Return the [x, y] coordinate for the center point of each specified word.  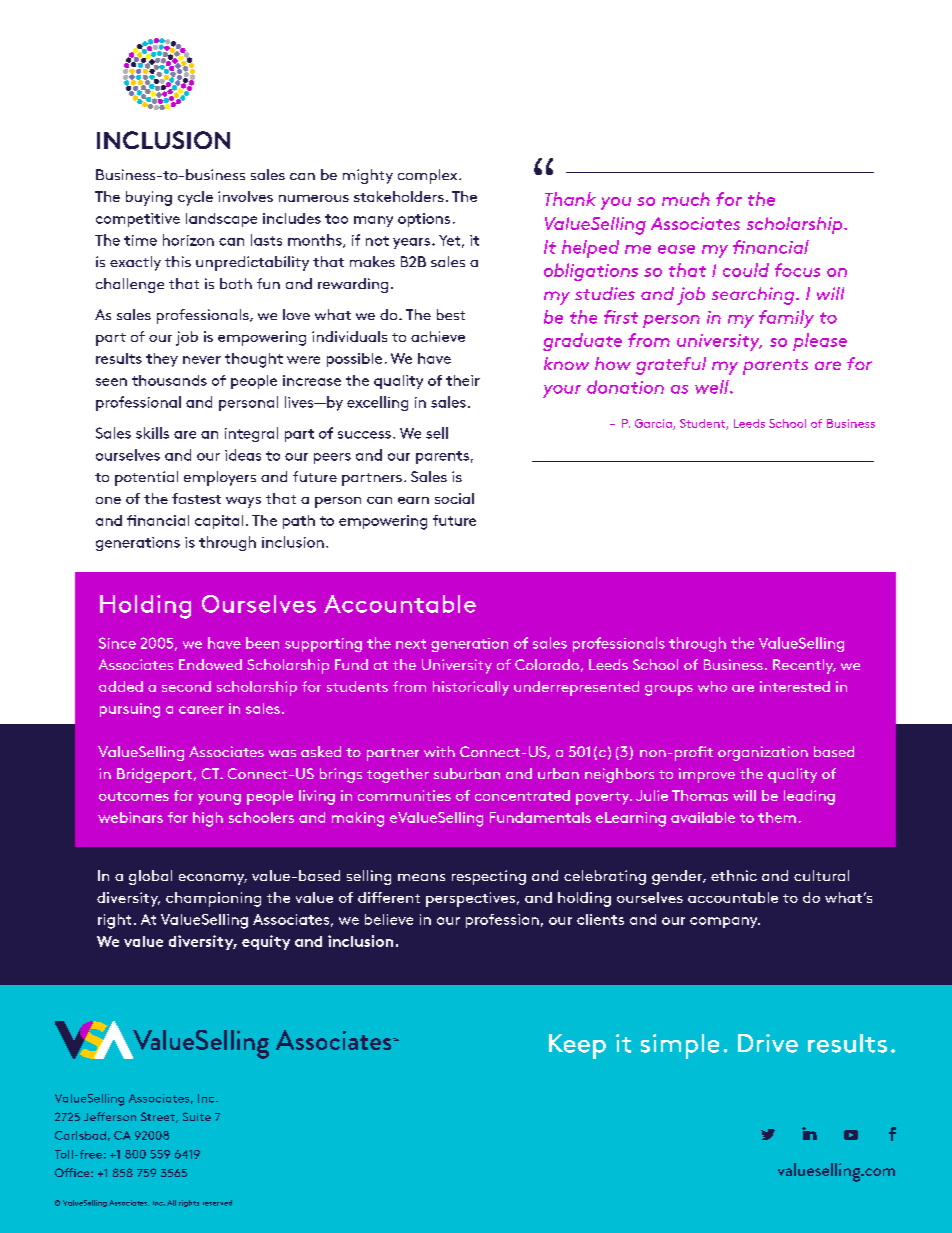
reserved [217, 1203]
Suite [197, 1116]
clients [600, 919]
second [186, 686]
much [686, 199]
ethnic [734, 875]
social [454, 498]
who [712, 686]
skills [152, 433]
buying [149, 198]
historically [471, 688]
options [424, 220]
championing [213, 899]
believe [389, 919]
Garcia [654, 424]
